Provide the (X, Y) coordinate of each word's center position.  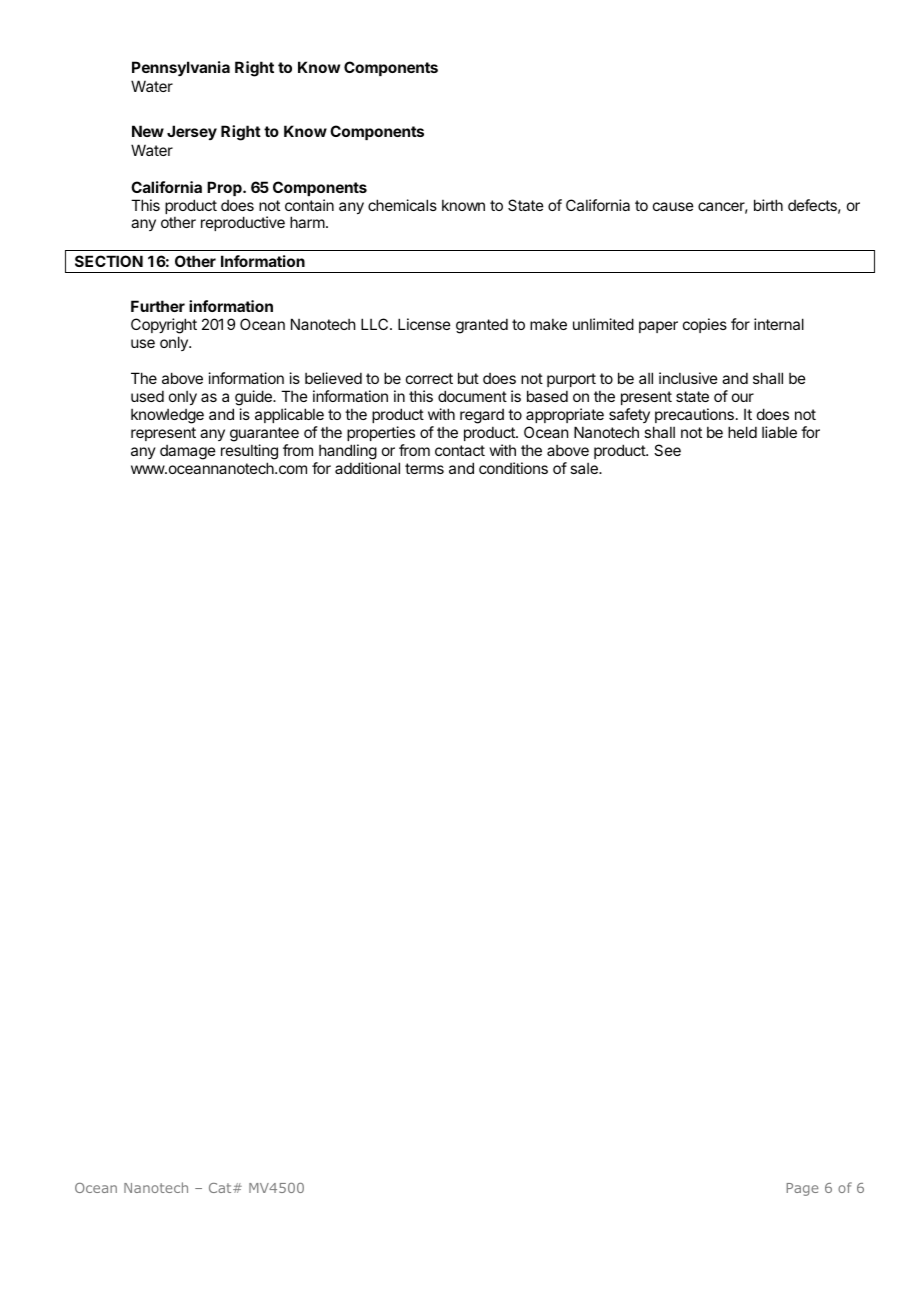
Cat (221, 1188)
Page (802, 1189)
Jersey (192, 132)
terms (424, 468)
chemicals (402, 205)
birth (768, 205)
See (667, 450)
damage (188, 452)
